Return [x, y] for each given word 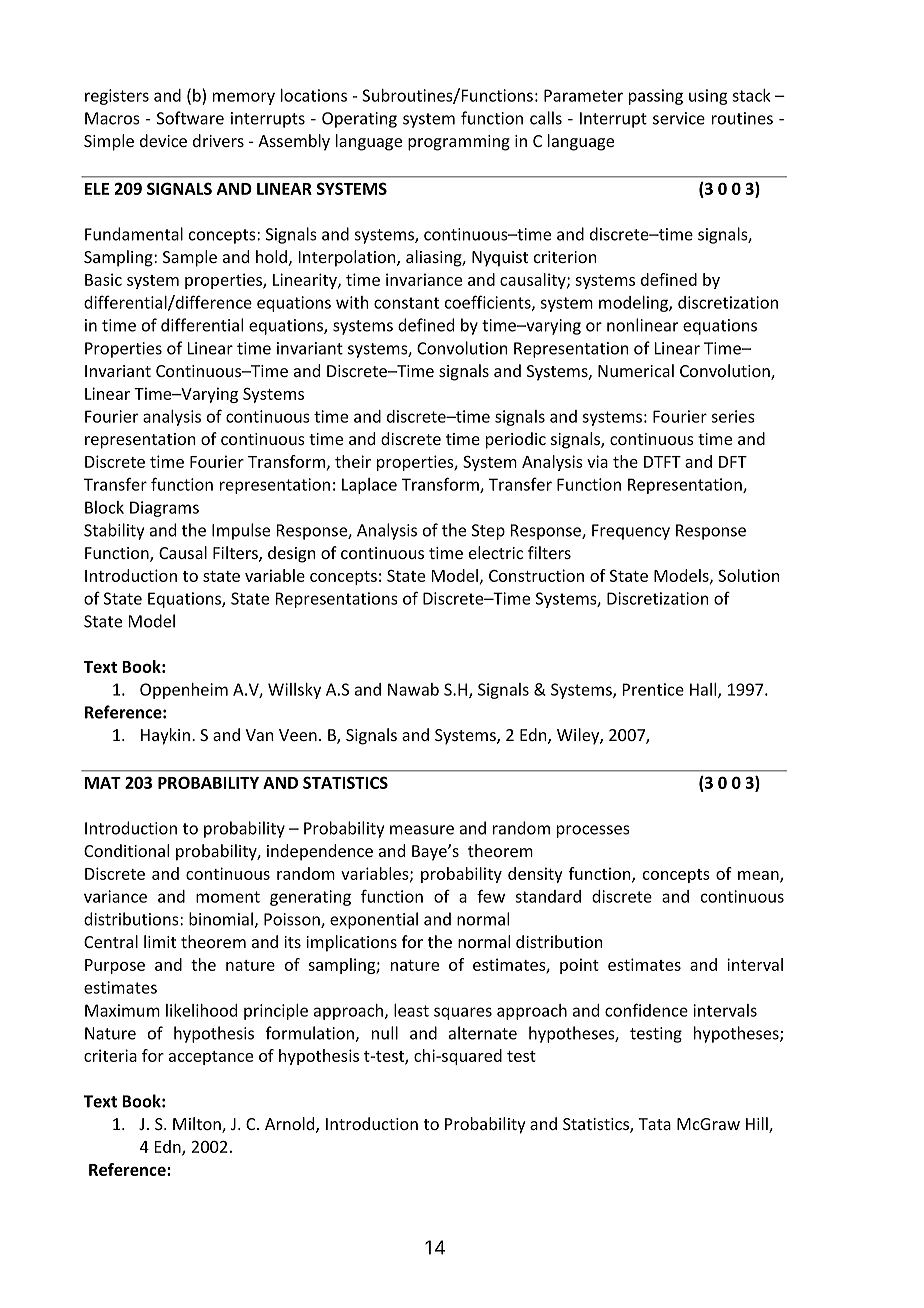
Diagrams [164, 509]
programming [459, 143]
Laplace [369, 486]
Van [260, 735]
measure [422, 830]
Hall [704, 690]
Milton [198, 1125]
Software [190, 118]
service [679, 118]
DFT [733, 462]
